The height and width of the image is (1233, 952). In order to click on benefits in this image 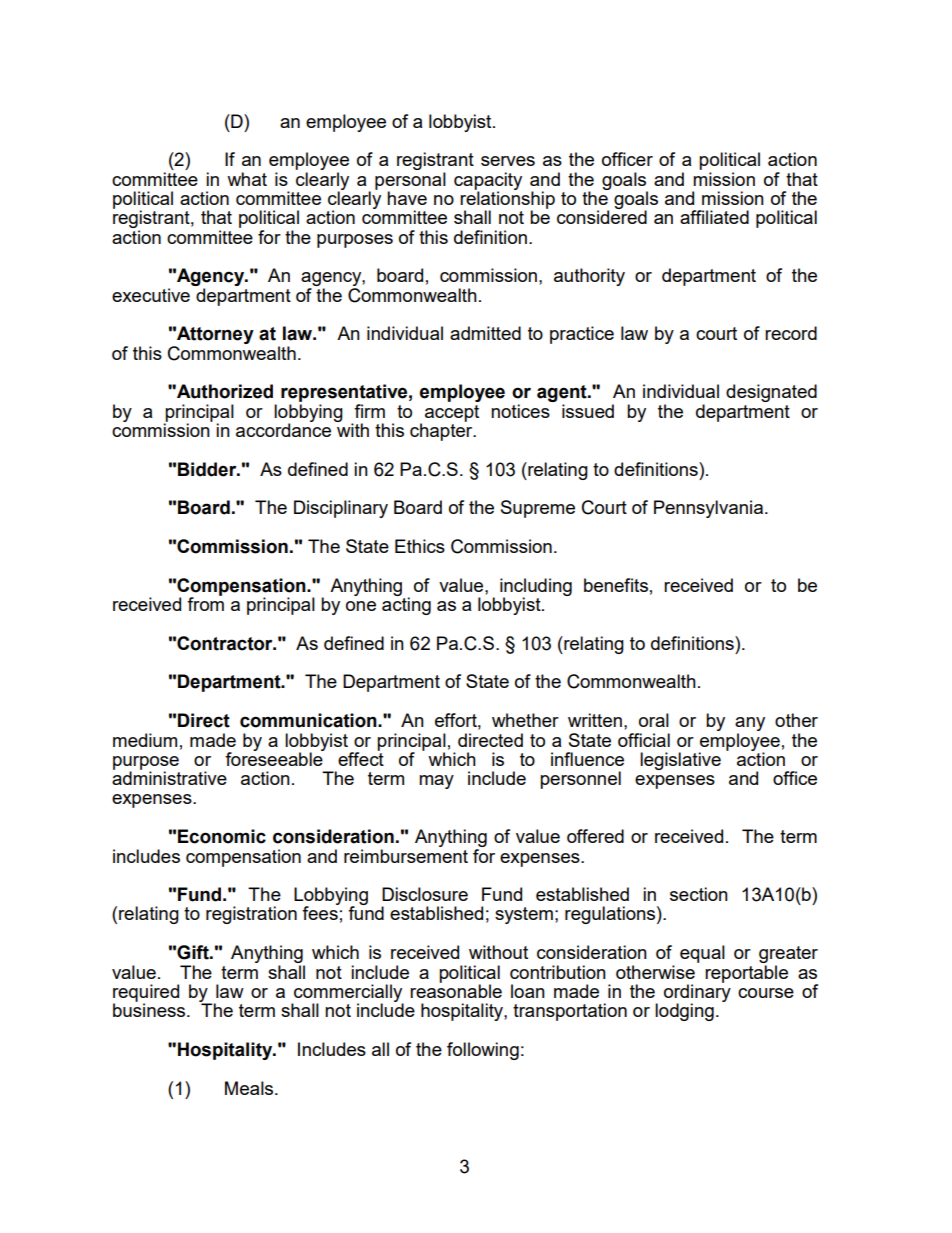, I will do `click(616, 585)`.
